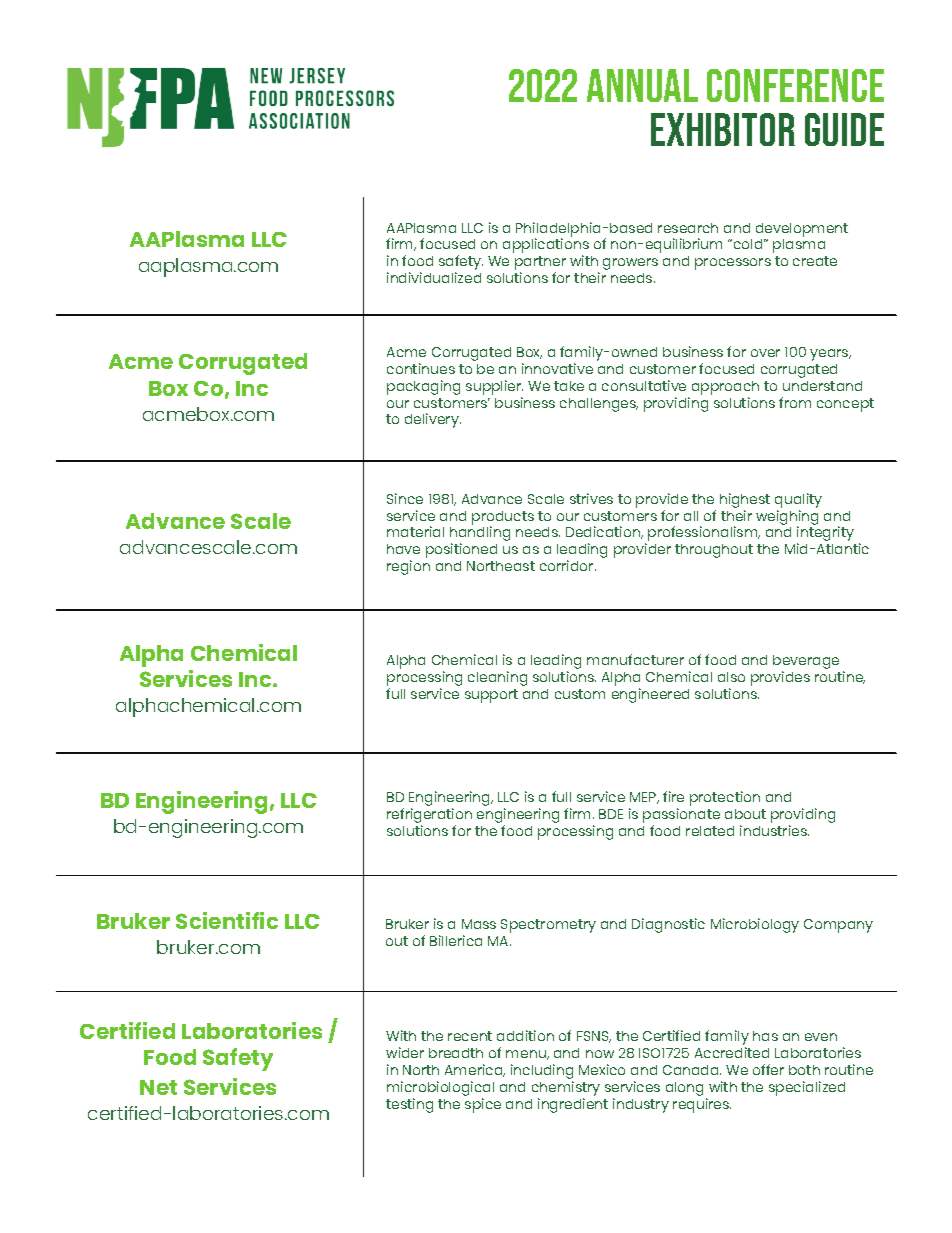 The width and height of the screenshot is (952, 1233). I want to click on region, so click(408, 567).
